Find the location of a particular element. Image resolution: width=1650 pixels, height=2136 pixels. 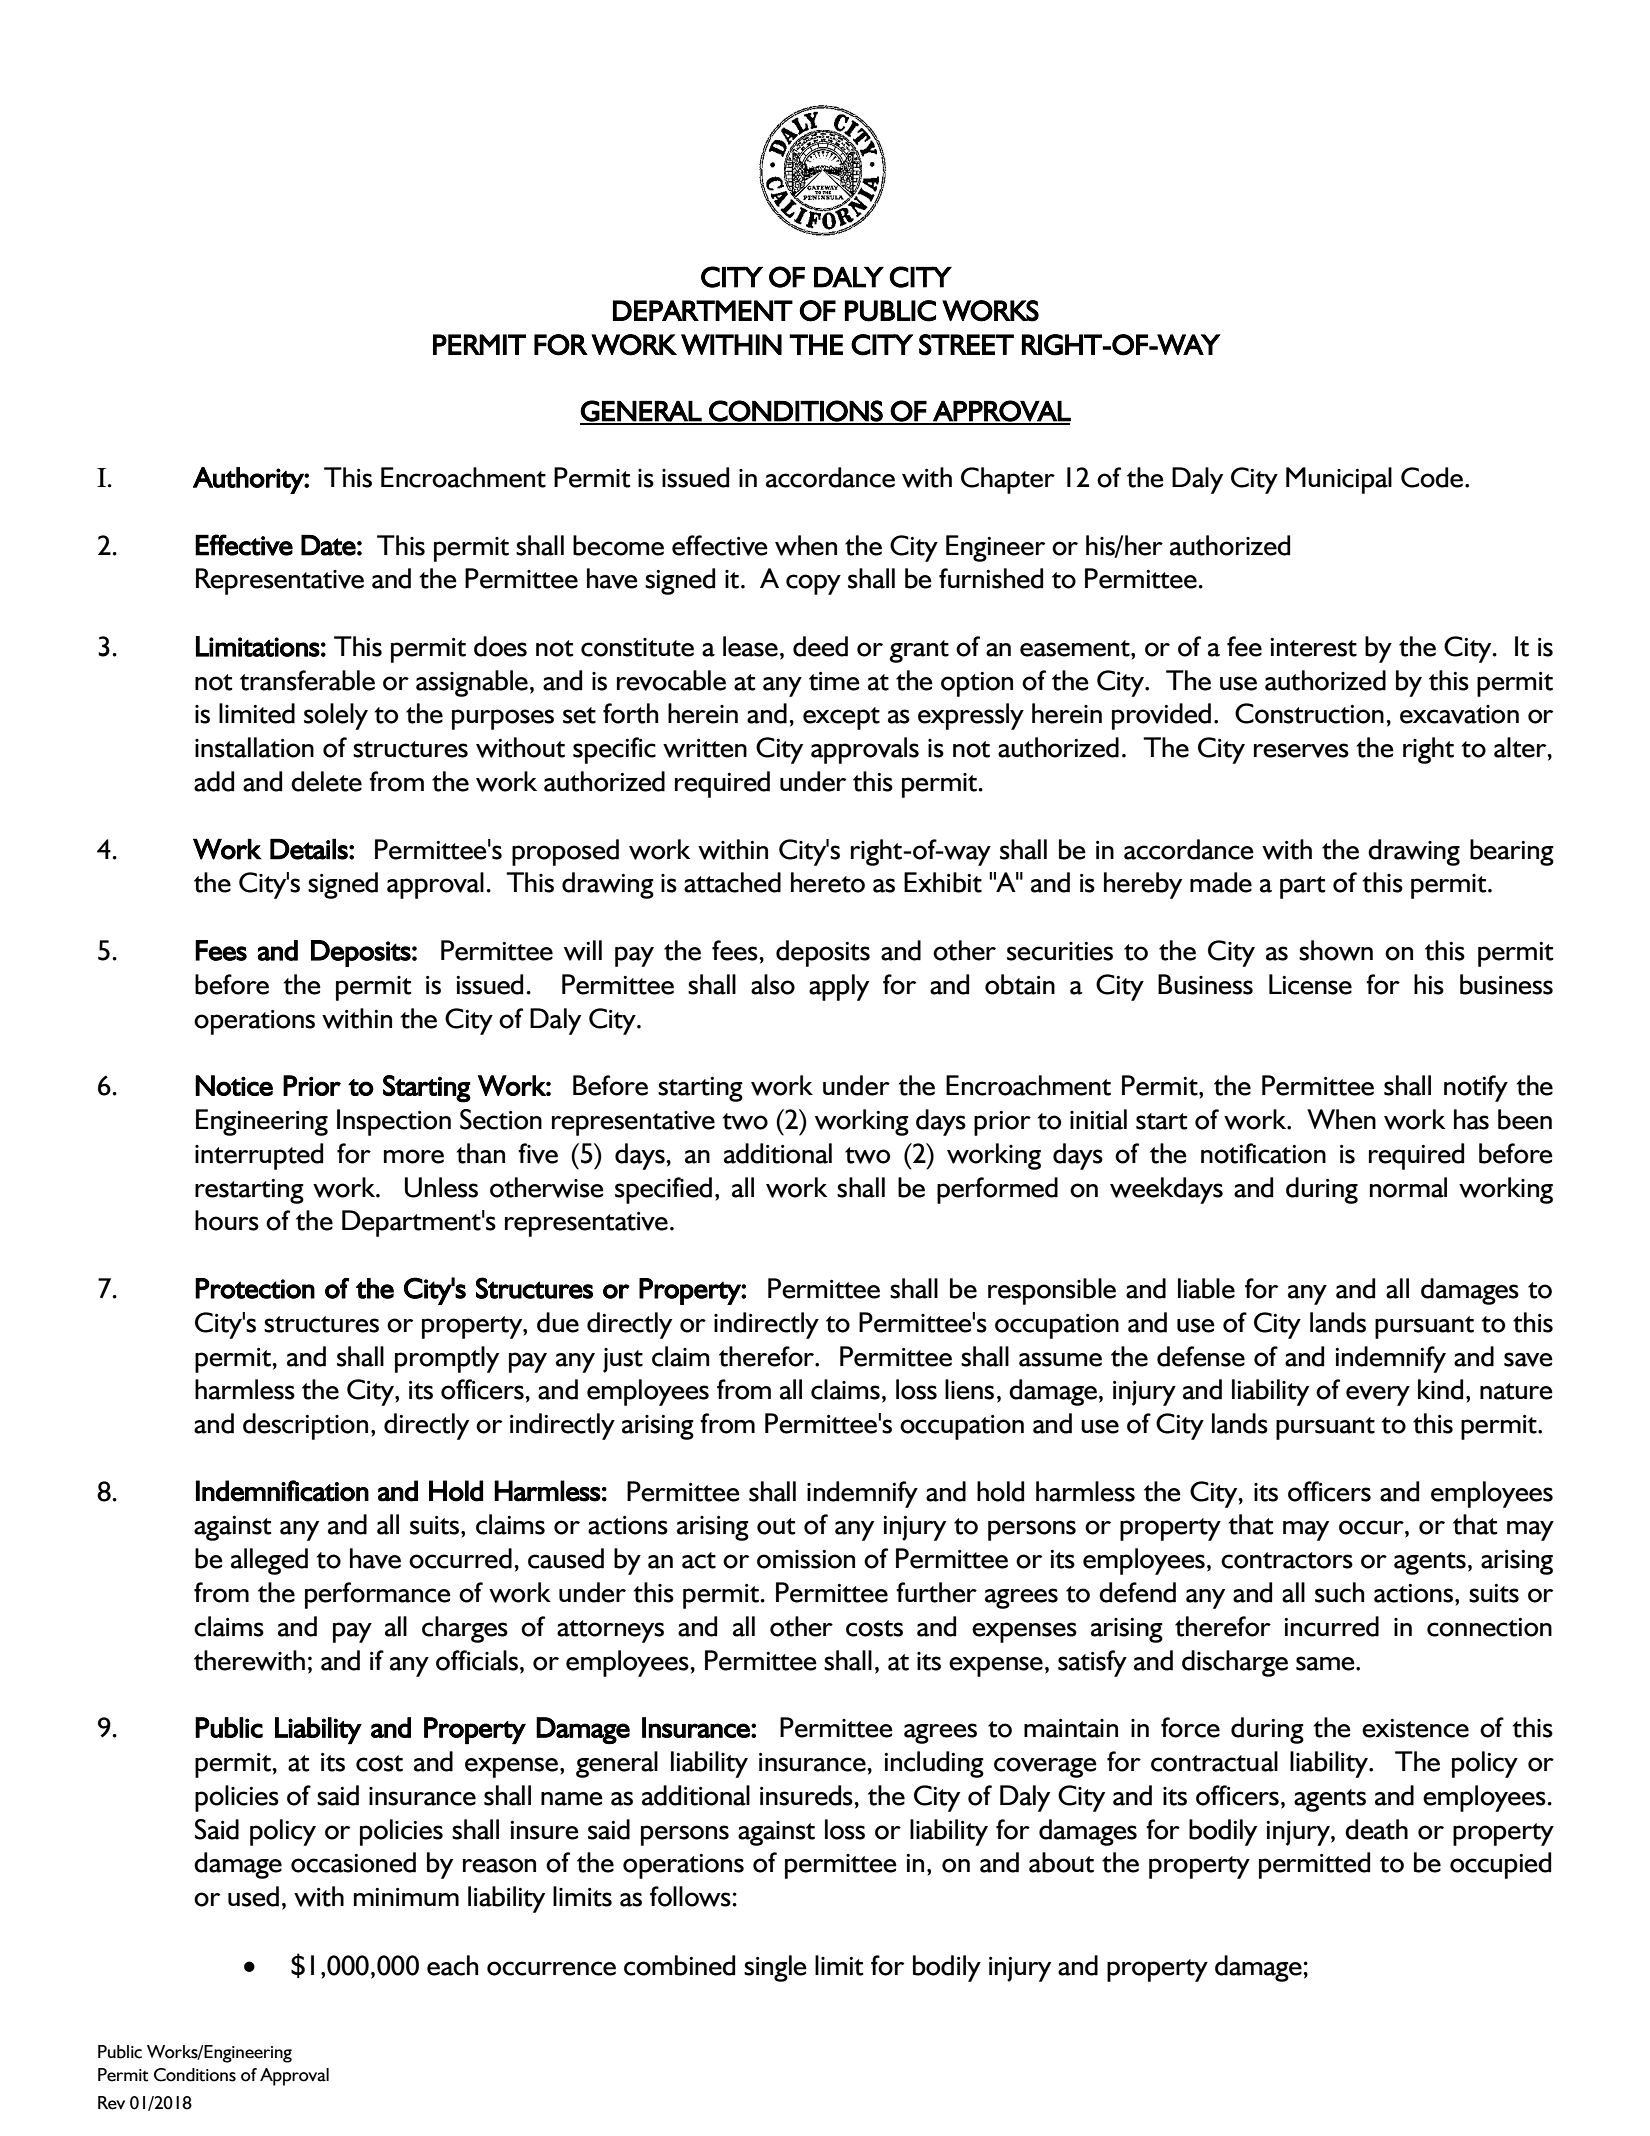

liens is located at coordinates (969, 1389).
